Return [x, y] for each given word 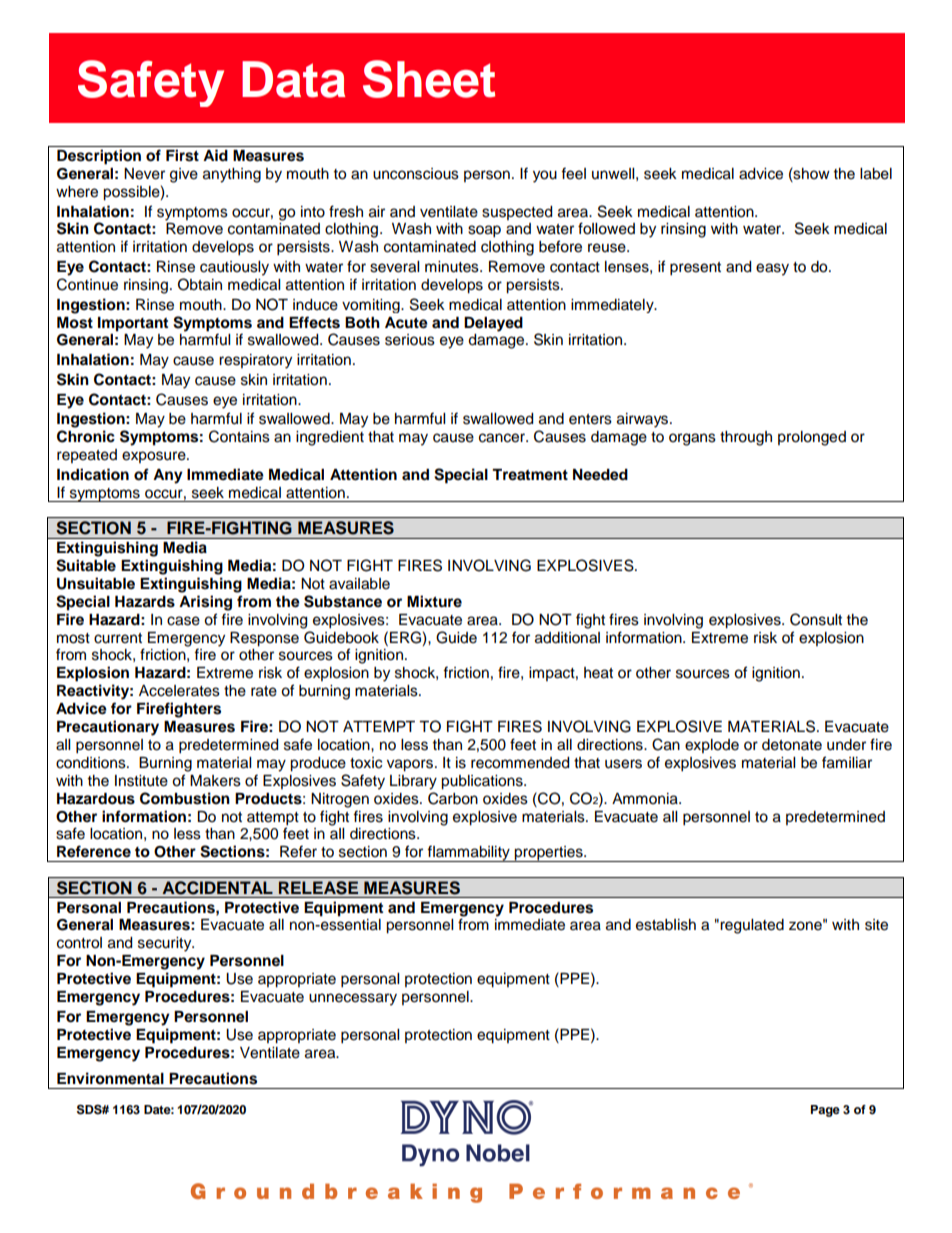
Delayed [493, 324]
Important [133, 324]
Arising [205, 603]
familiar [847, 762]
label [876, 174]
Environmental [110, 1078]
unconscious [416, 174]
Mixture [434, 601]
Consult [816, 619]
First [182, 155]
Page [825, 1111]
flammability [469, 853]
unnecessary [353, 999]
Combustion [185, 798]
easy [772, 269]
